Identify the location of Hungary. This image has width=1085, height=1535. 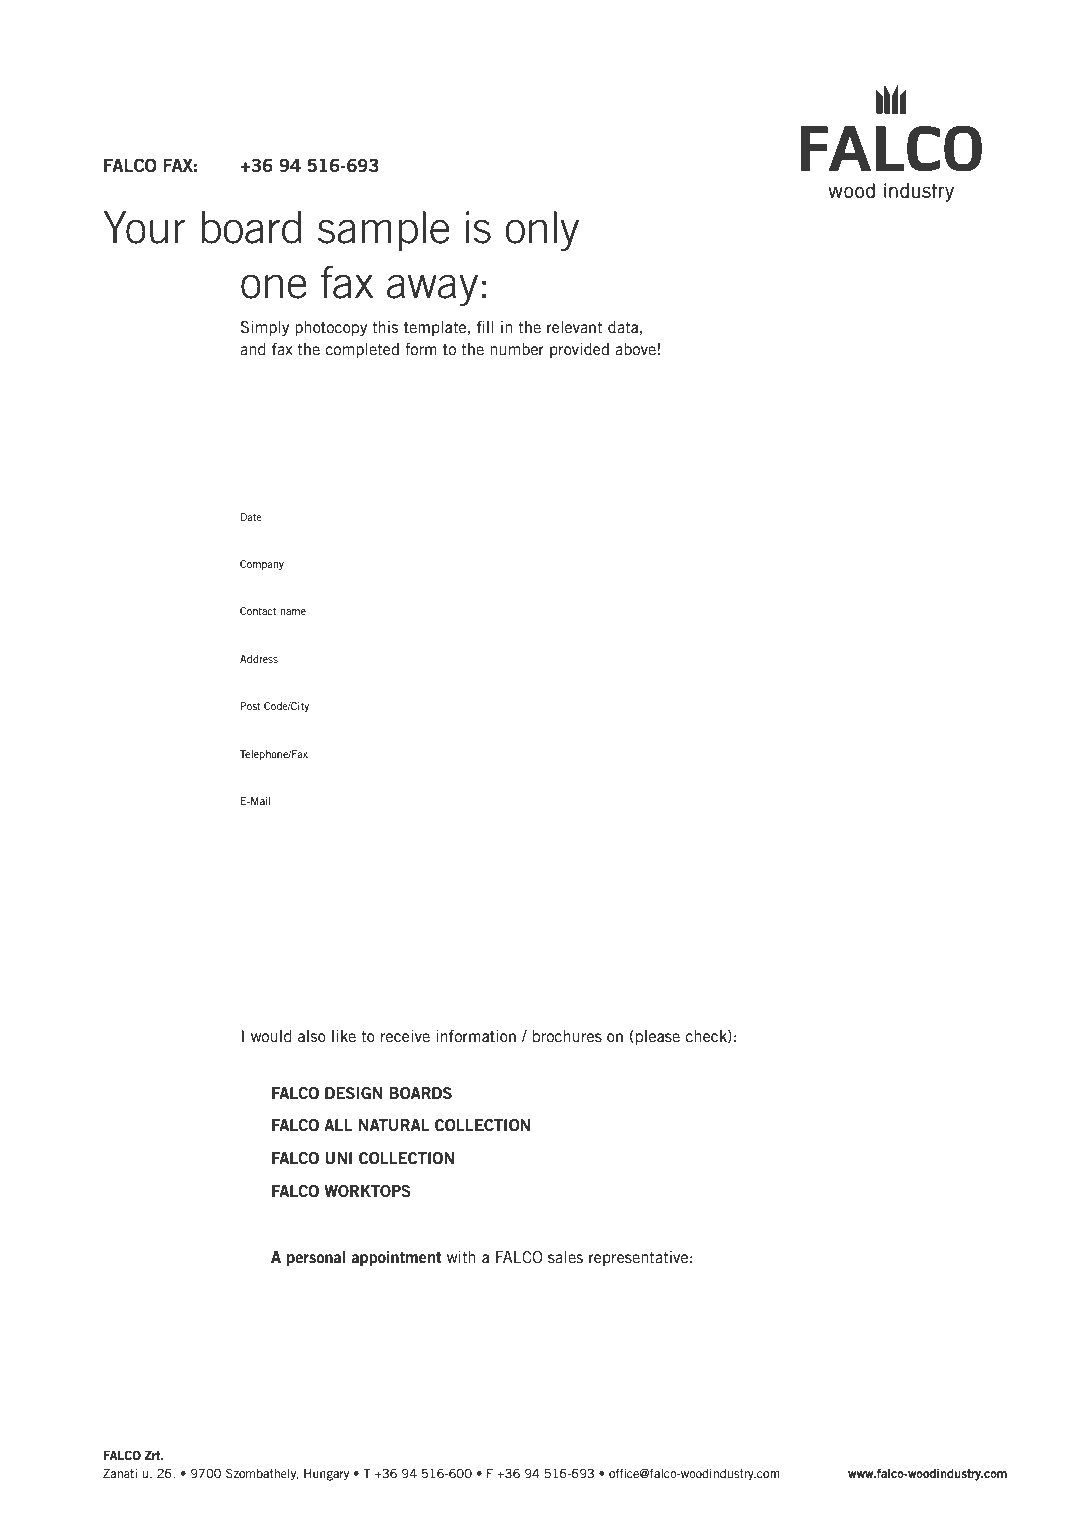
(326, 1475).
